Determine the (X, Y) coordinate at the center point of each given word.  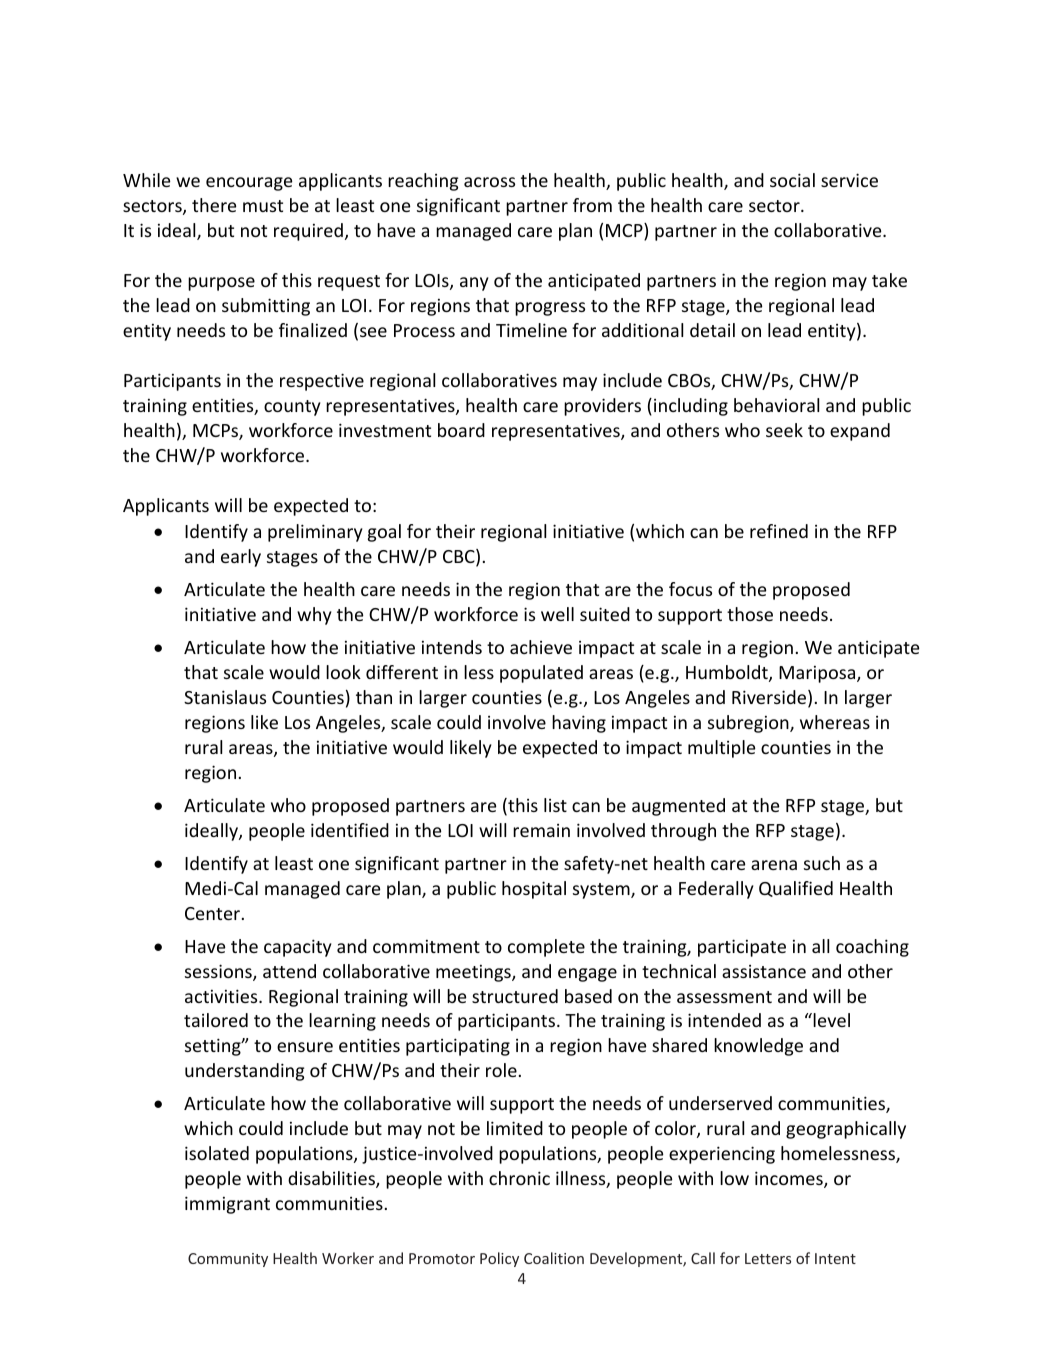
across (489, 182)
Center (212, 913)
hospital (534, 890)
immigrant (227, 1205)
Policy (499, 1259)
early (241, 558)
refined (779, 531)
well (557, 614)
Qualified (796, 889)
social (792, 180)
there (214, 205)
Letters (768, 1258)
